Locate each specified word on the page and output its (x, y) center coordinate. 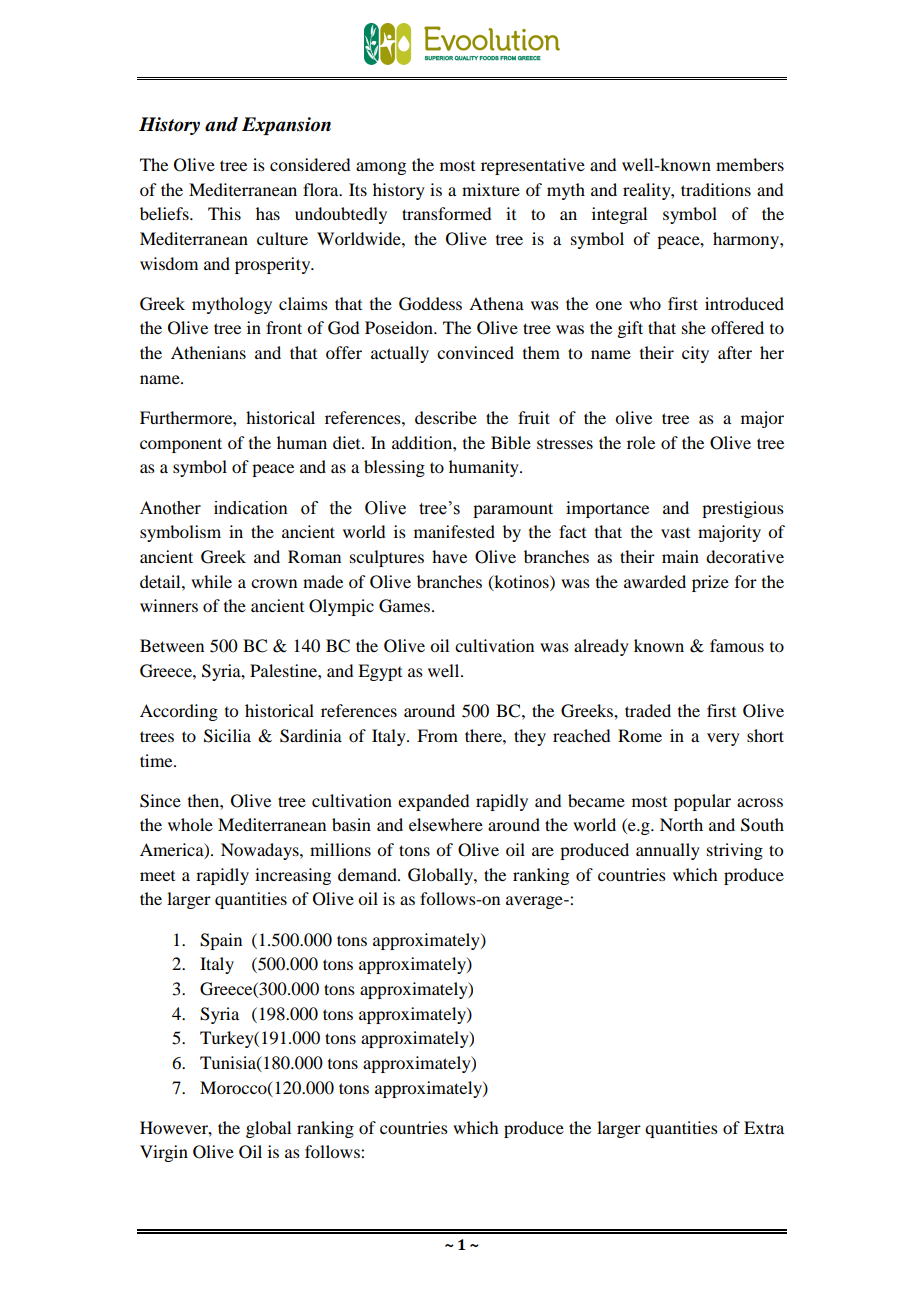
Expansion (286, 126)
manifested (454, 531)
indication (251, 508)
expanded (433, 802)
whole (190, 824)
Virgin (164, 1153)
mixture (491, 189)
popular (702, 802)
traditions (716, 189)
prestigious (743, 509)
